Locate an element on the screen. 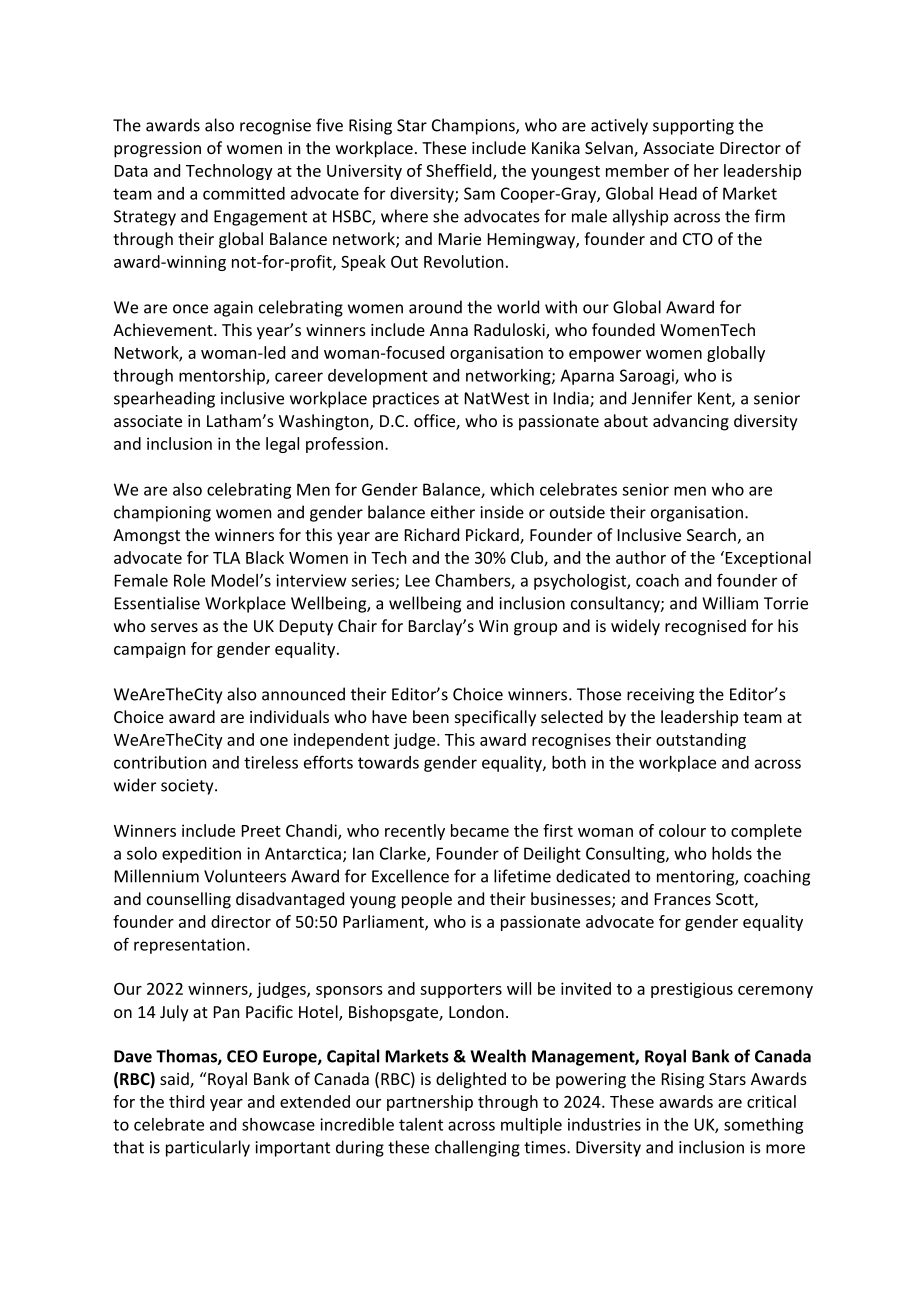 The height and width of the screenshot is (1308, 924). Sheffield is located at coordinates (460, 171).
